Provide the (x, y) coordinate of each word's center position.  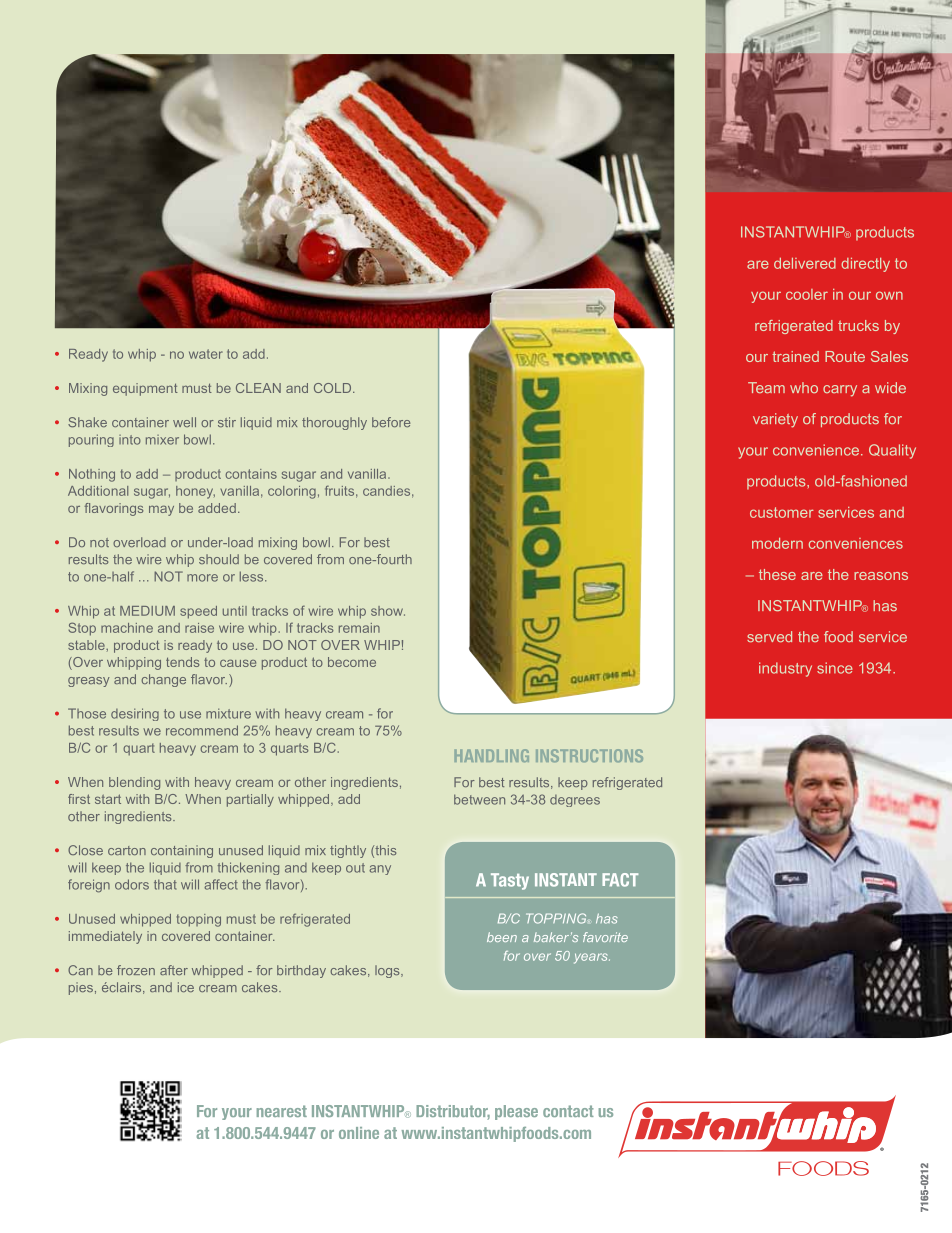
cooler (807, 294)
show (388, 611)
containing (182, 851)
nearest (282, 1111)
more (202, 578)
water (206, 354)
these (777, 574)
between (479, 799)
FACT (620, 880)
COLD (334, 388)
